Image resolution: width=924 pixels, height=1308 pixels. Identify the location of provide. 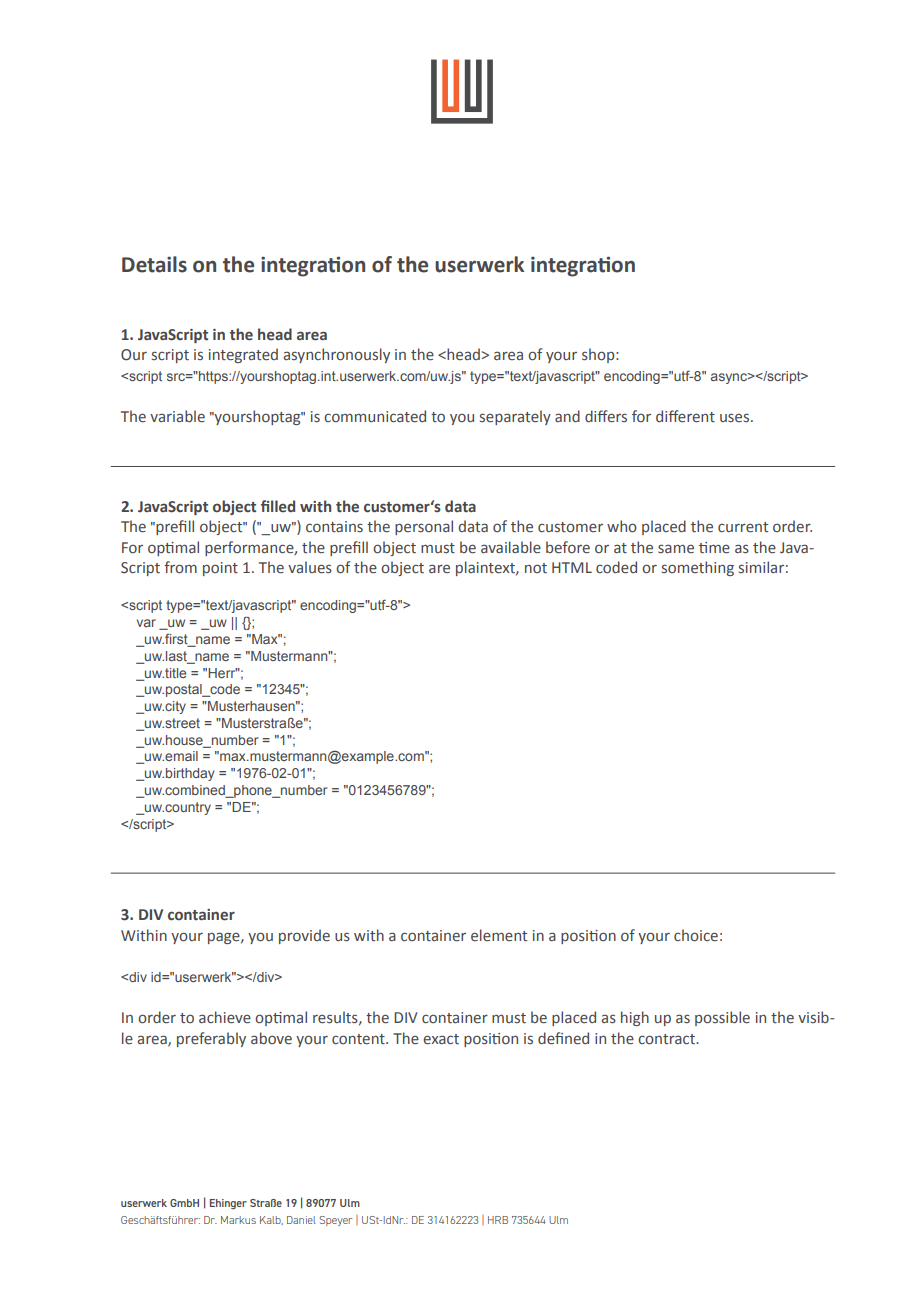
(304, 936).
